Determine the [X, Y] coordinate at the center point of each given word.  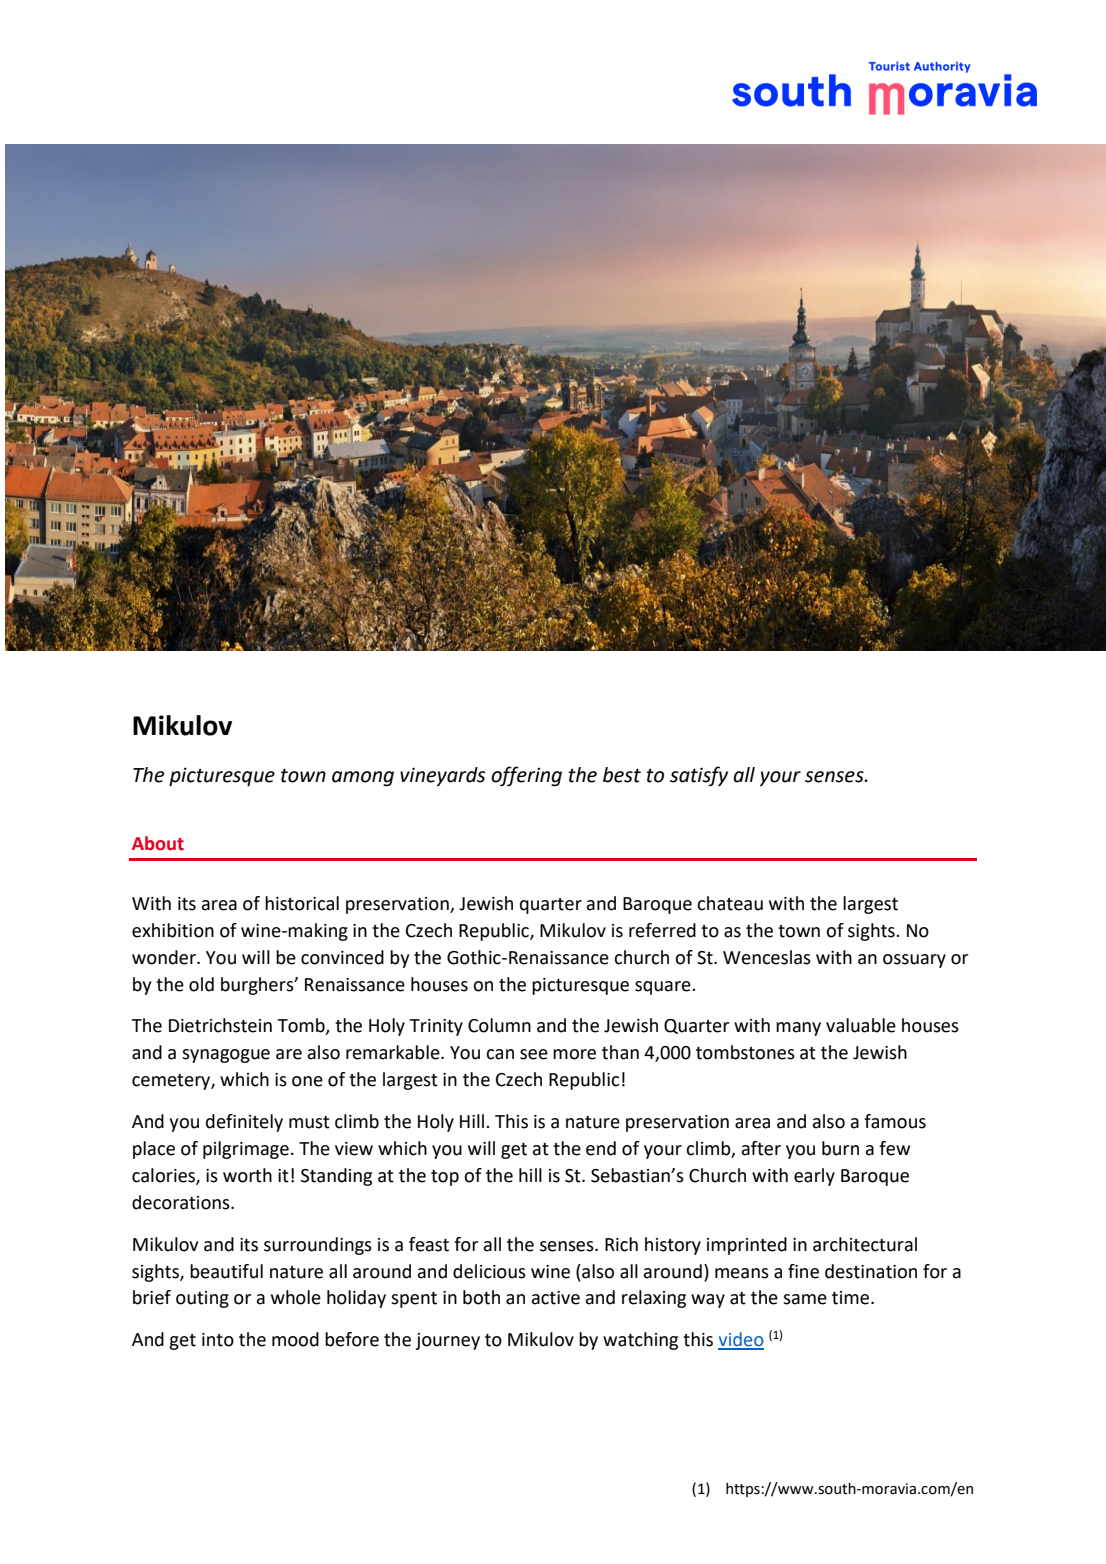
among [363, 778]
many [798, 1029]
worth [247, 1175]
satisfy [699, 776]
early [814, 1177]
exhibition [173, 930]
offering [526, 776]
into [218, 1340]
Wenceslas [767, 957]
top [445, 1178]
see [534, 1054]
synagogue [226, 1056]
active [556, 1298]
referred [662, 930]
